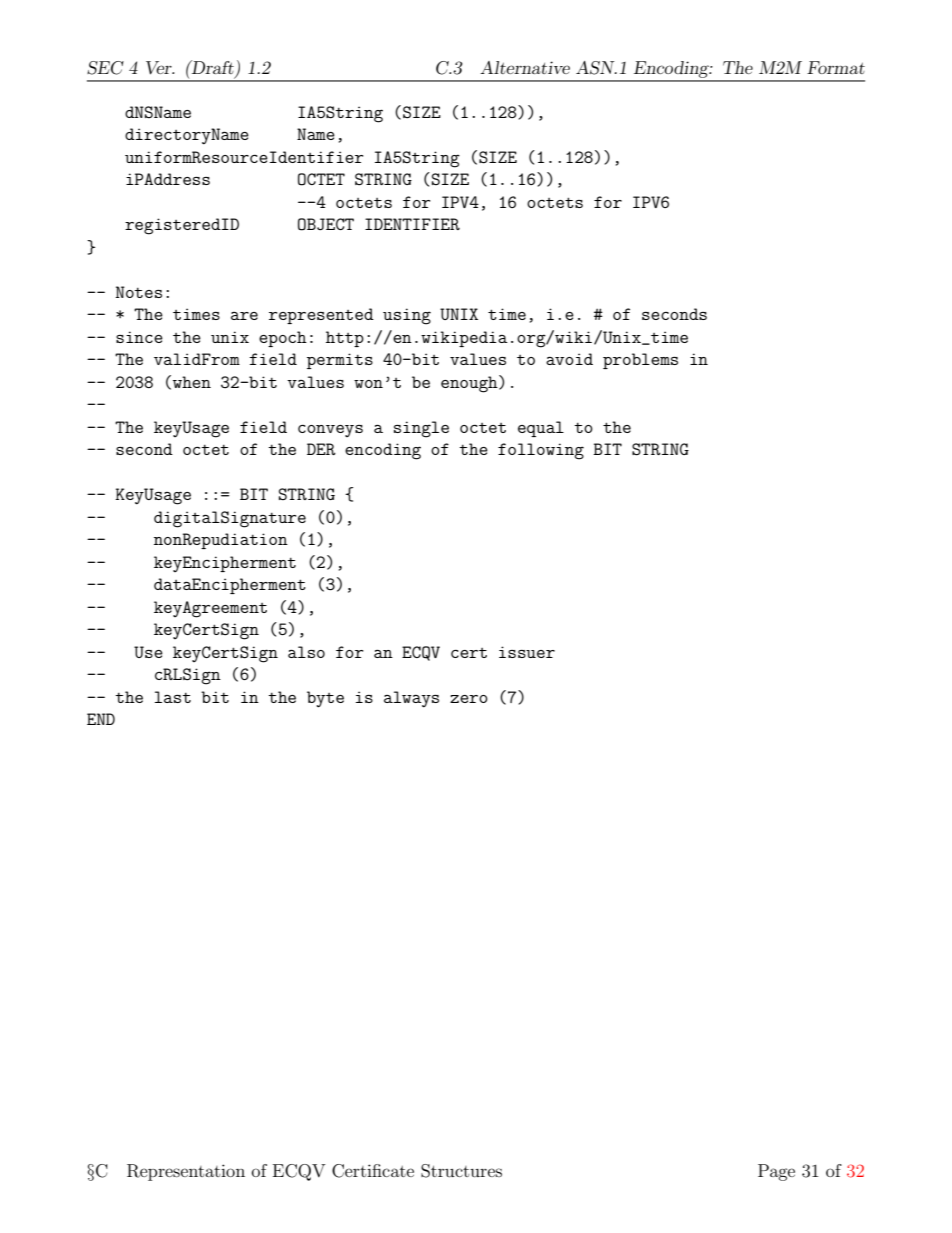 Image resolution: width=952 pixels, height=1233 pixels. I want to click on Format, so click(836, 67).
